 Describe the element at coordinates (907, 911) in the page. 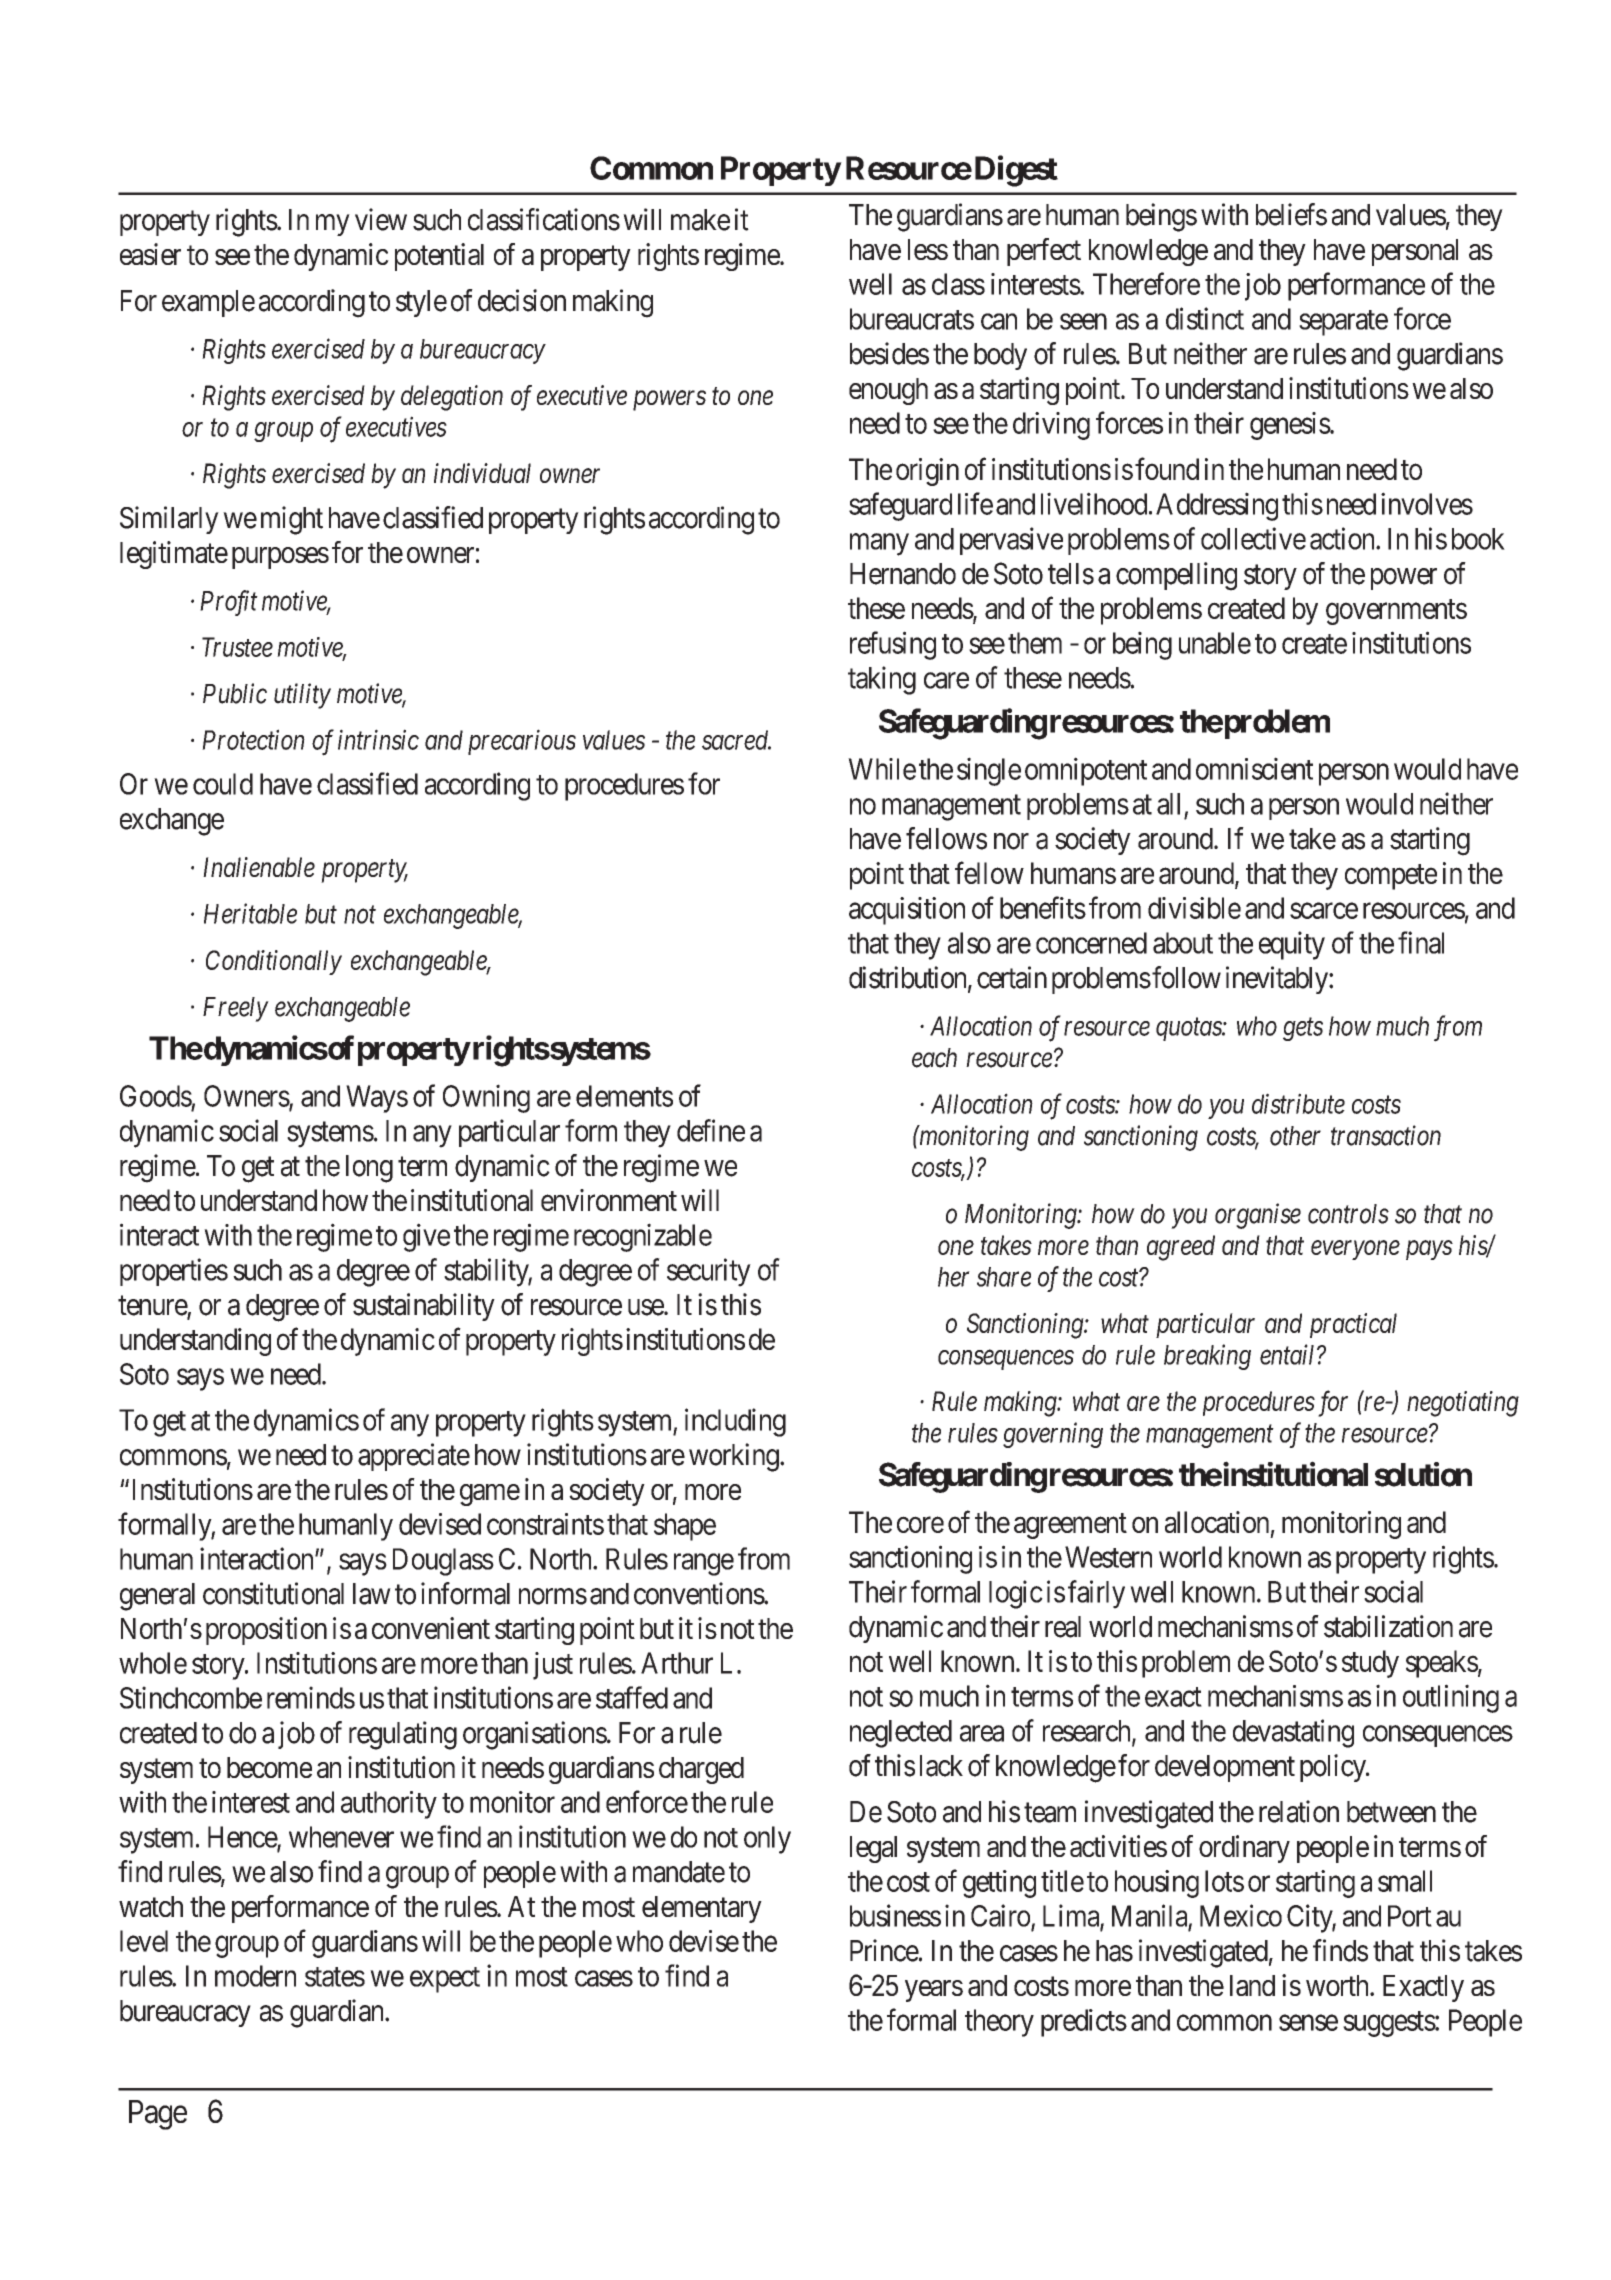

I see `acquisition` at that location.
